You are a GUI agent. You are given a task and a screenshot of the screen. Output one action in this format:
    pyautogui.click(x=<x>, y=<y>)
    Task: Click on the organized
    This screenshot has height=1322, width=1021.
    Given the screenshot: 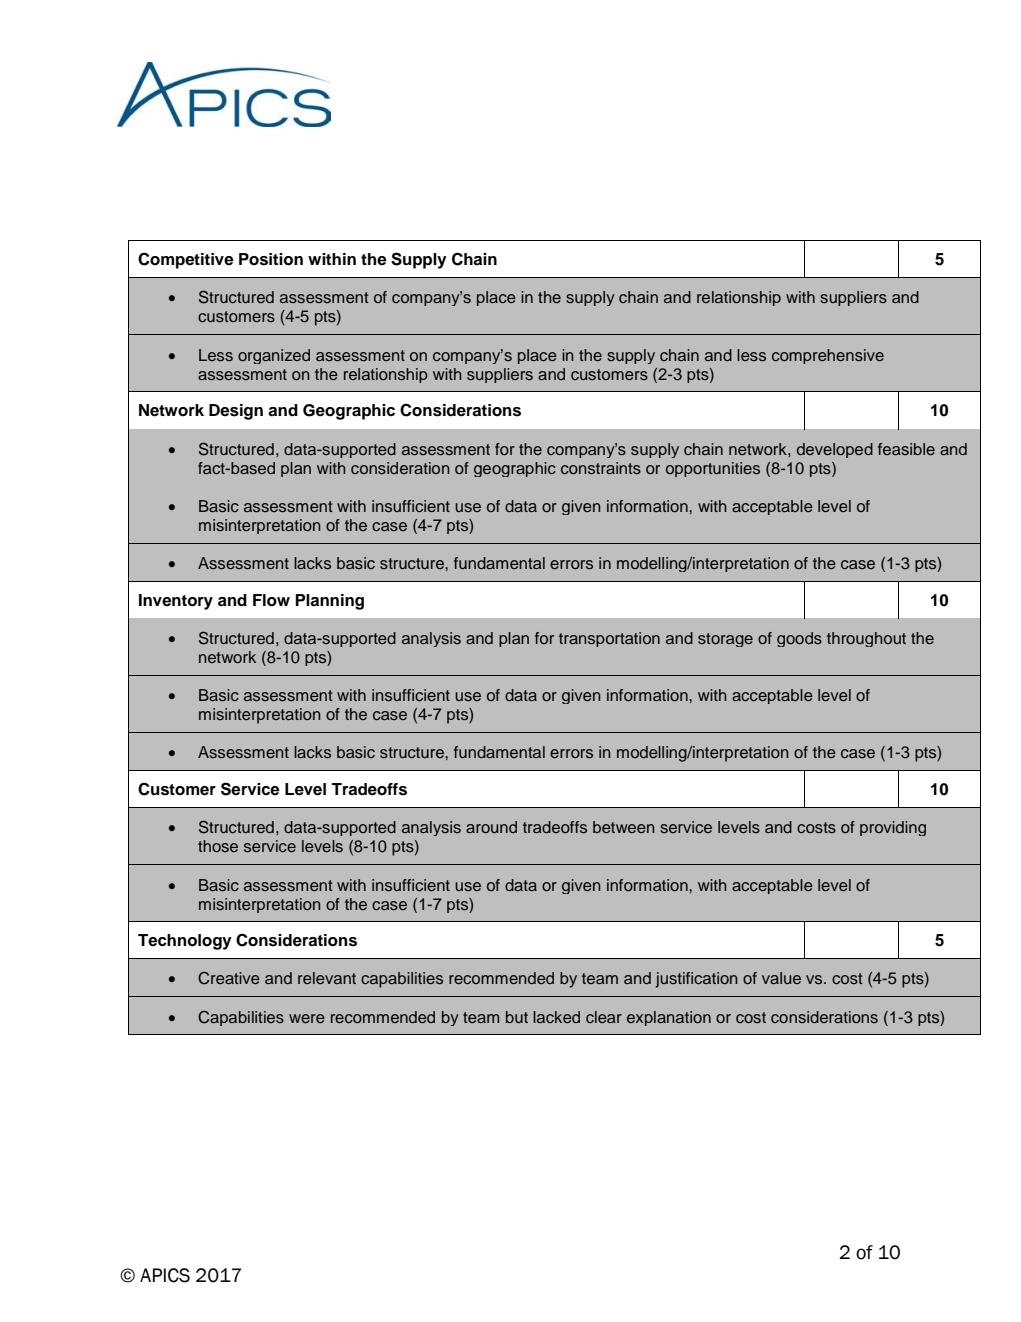 What is the action you would take?
    pyautogui.click(x=274, y=356)
